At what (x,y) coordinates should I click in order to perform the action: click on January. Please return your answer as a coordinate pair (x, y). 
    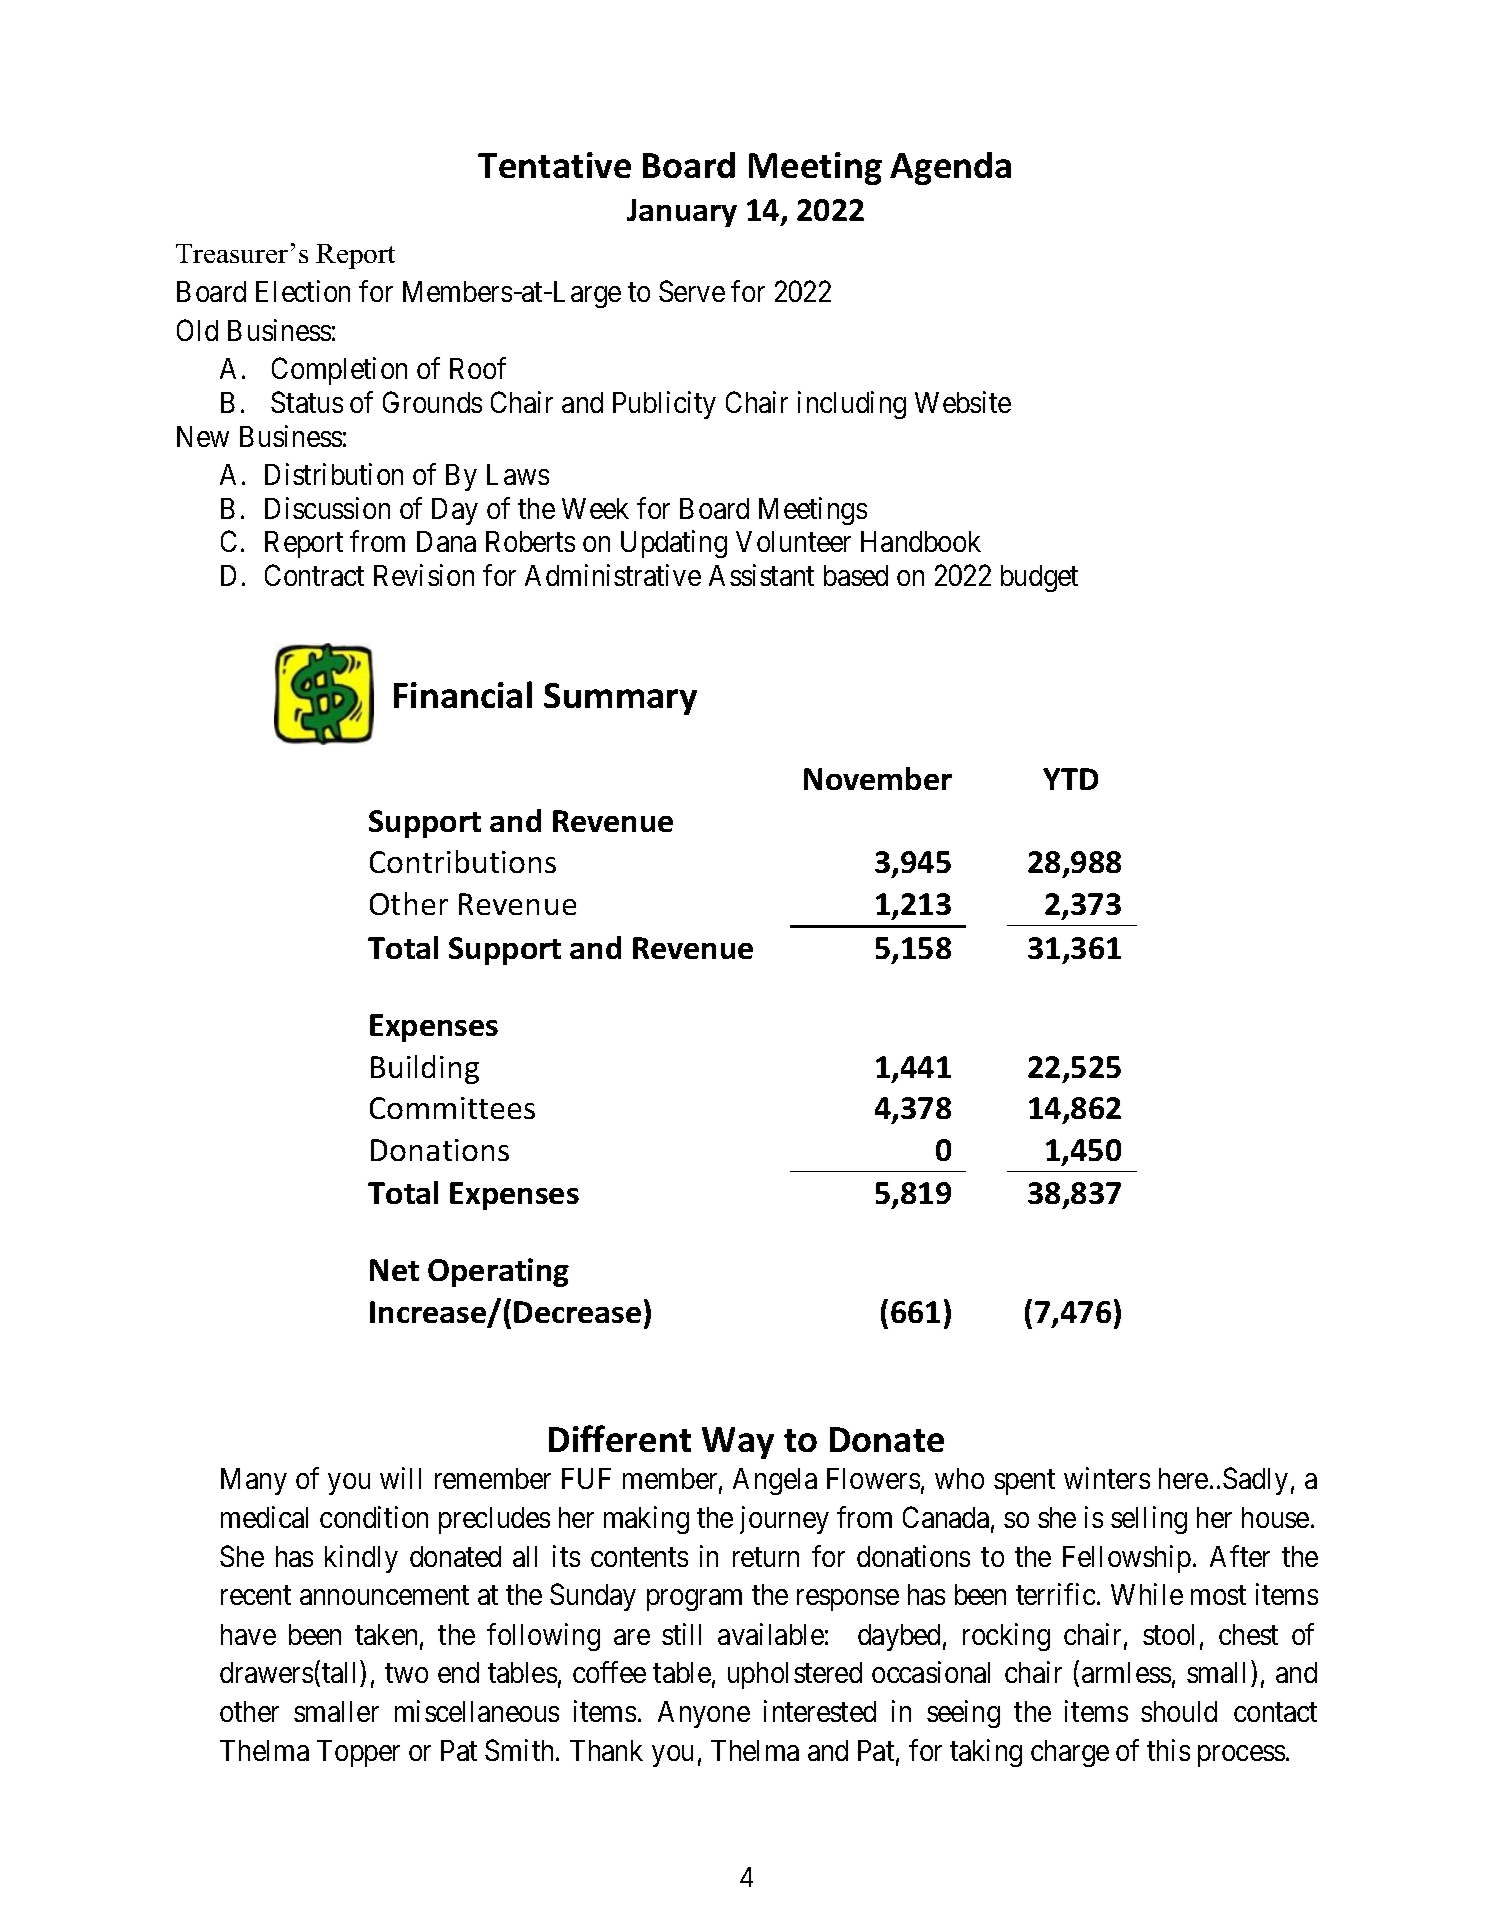
    Looking at the image, I should click on (682, 213).
